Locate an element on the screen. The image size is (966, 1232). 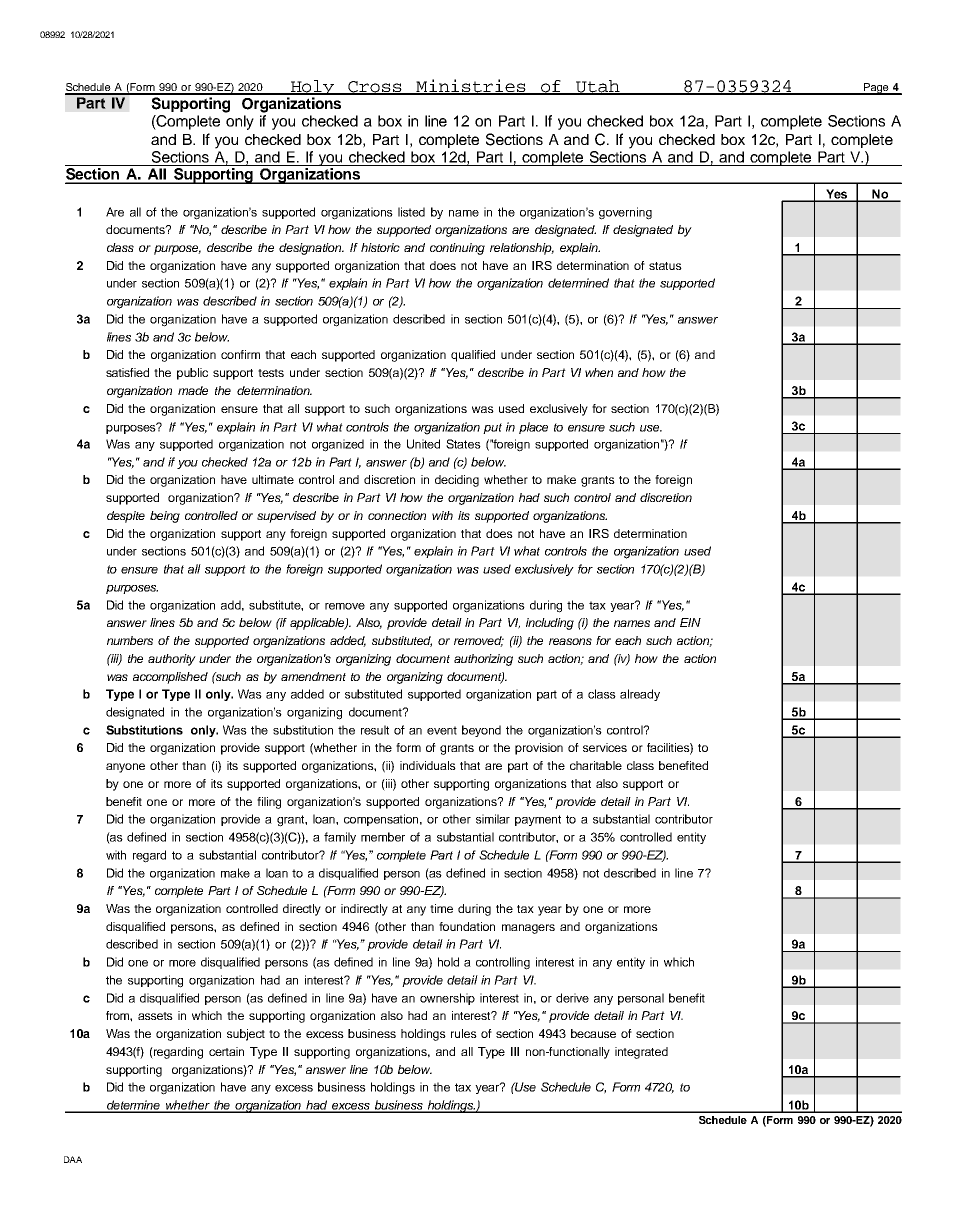
Page is located at coordinates (876, 89).
